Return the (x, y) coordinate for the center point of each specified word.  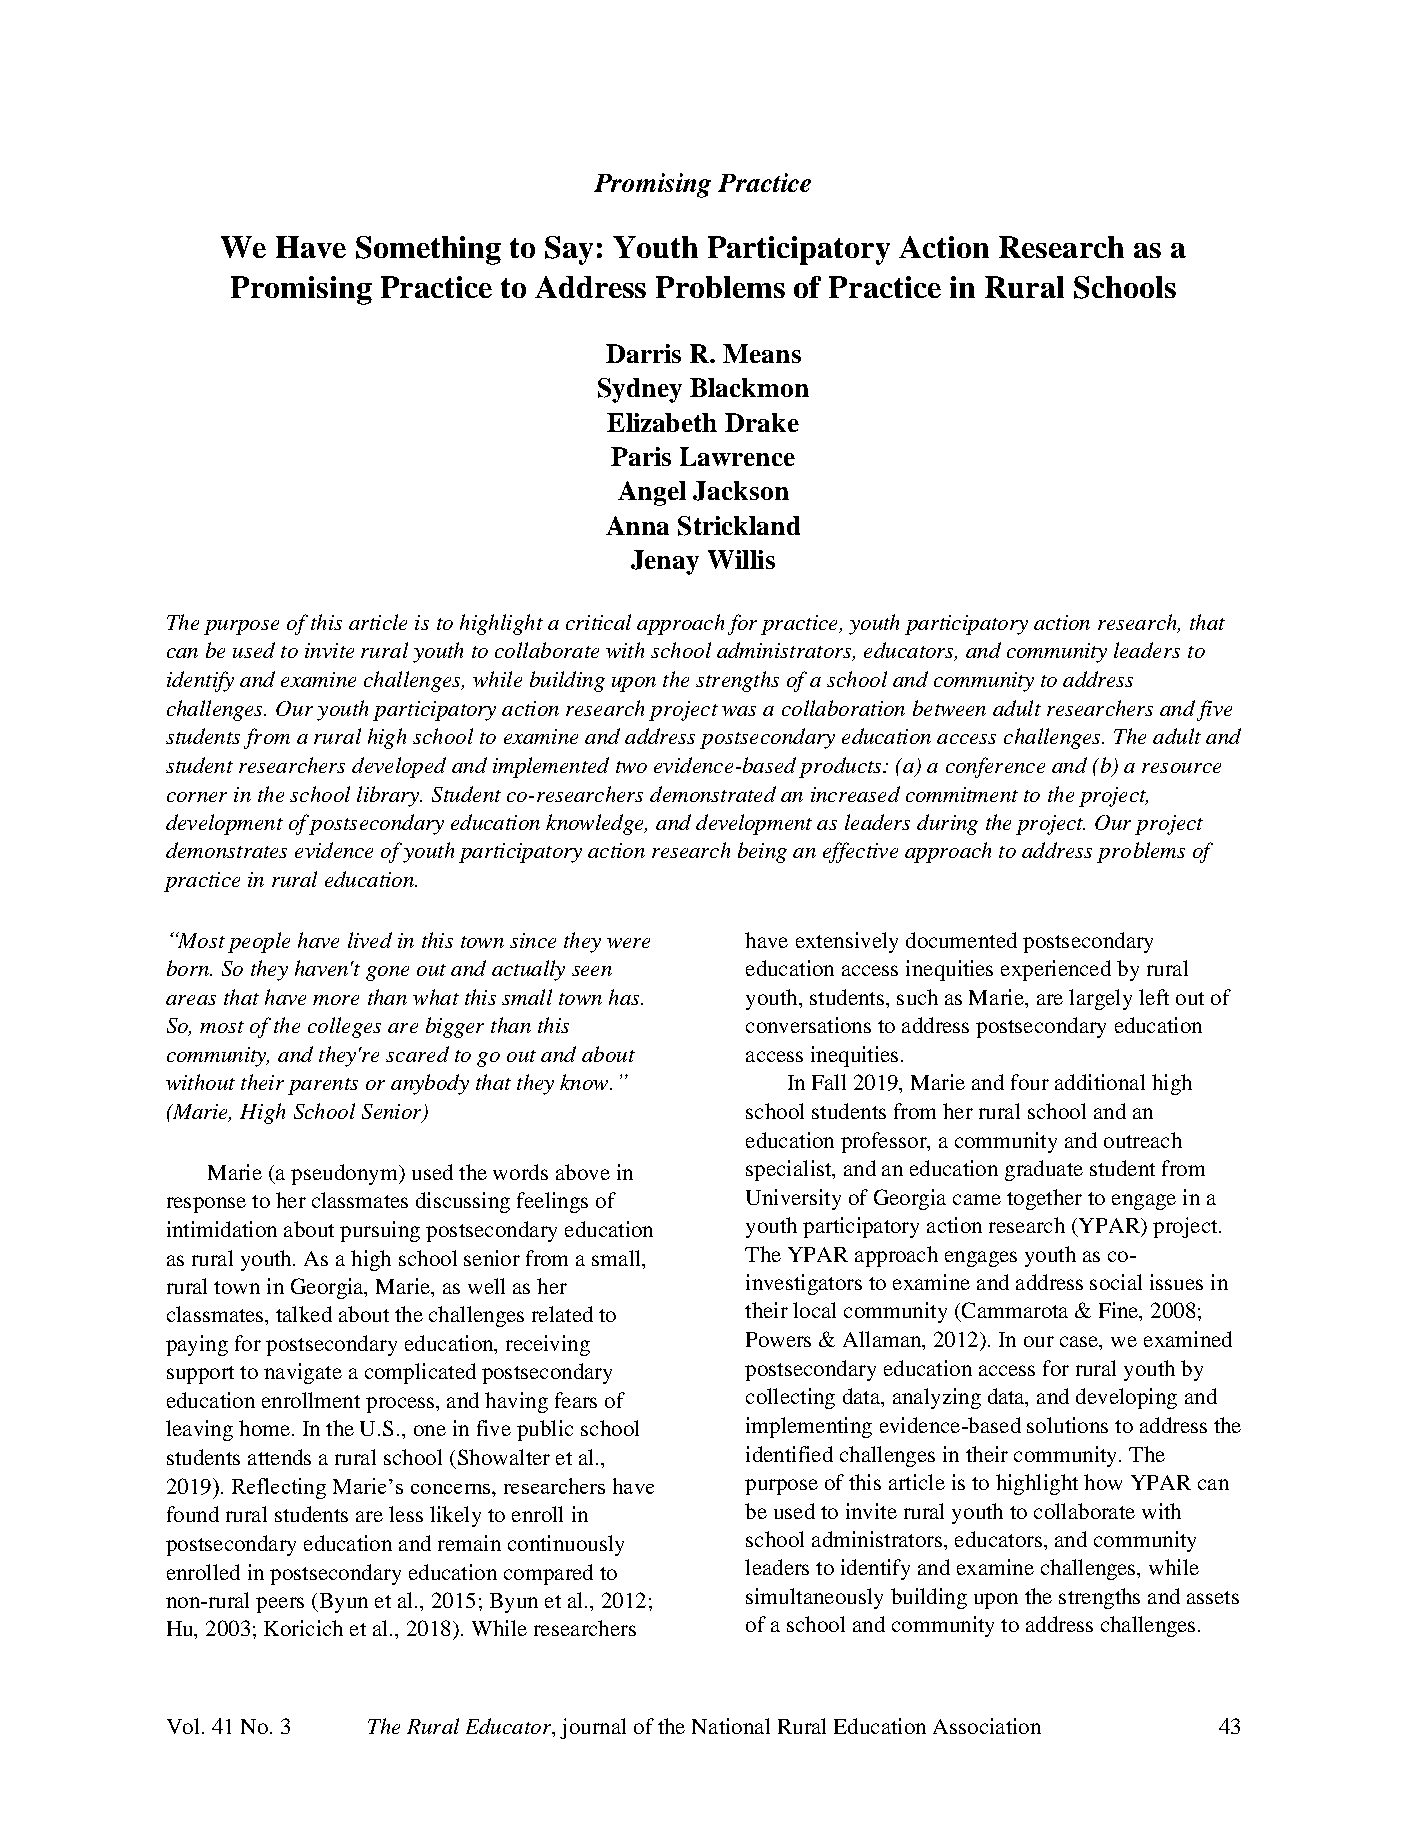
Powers (778, 1339)
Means (762, 353)
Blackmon (749, 387)
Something (428, 250)
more (336, 1000)
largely (1100, 999)
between (949, 708)
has (625, 997)
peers (280, 1605)
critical (598, 622)
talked (304, 1314)
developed (399, 767)
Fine (1120, 1311)
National (731, 1726)
